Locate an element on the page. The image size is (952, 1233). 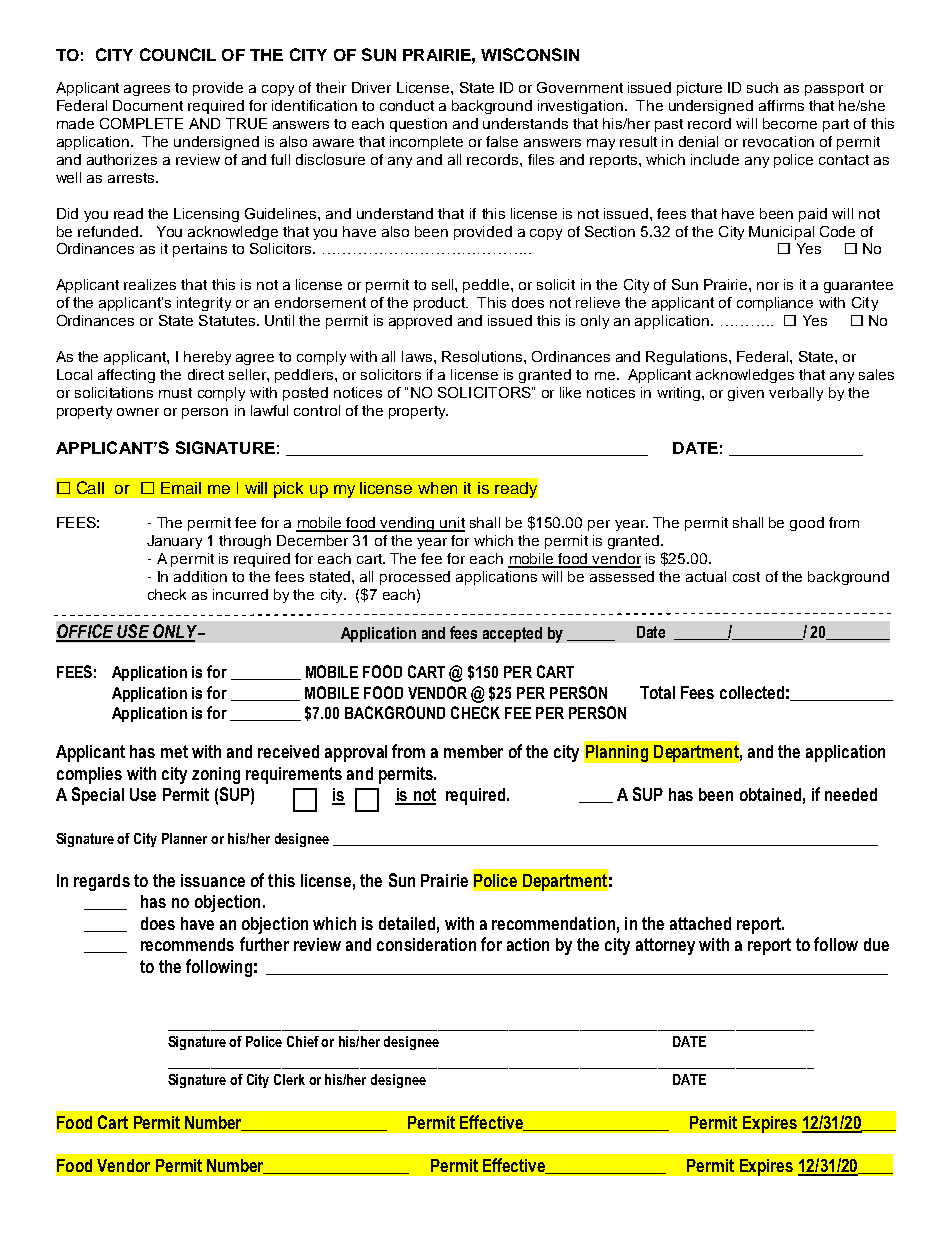
met is located at coordinates (174, 751).
